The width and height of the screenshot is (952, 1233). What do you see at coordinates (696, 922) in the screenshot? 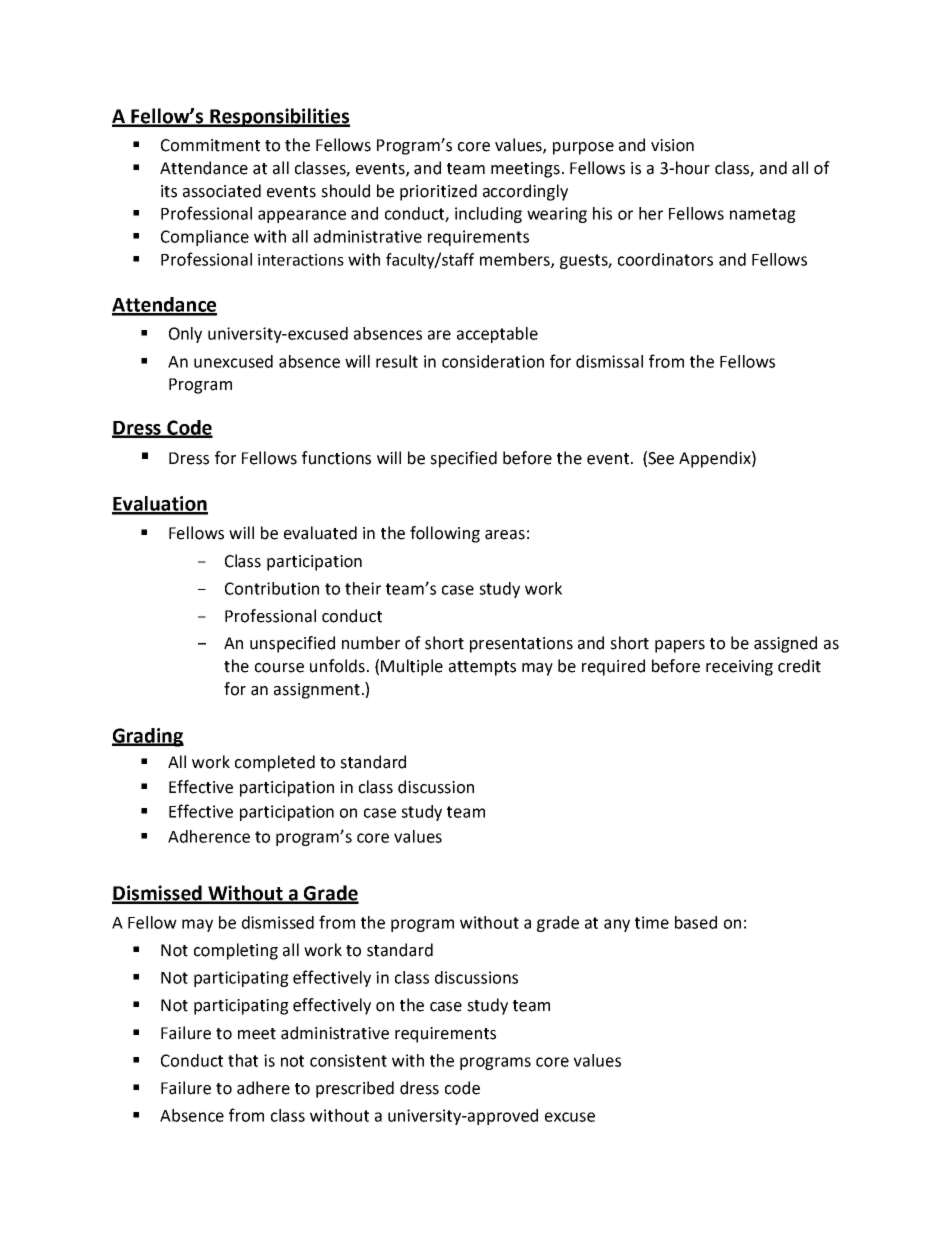
I see `based` at bounding box center [696, 922].
